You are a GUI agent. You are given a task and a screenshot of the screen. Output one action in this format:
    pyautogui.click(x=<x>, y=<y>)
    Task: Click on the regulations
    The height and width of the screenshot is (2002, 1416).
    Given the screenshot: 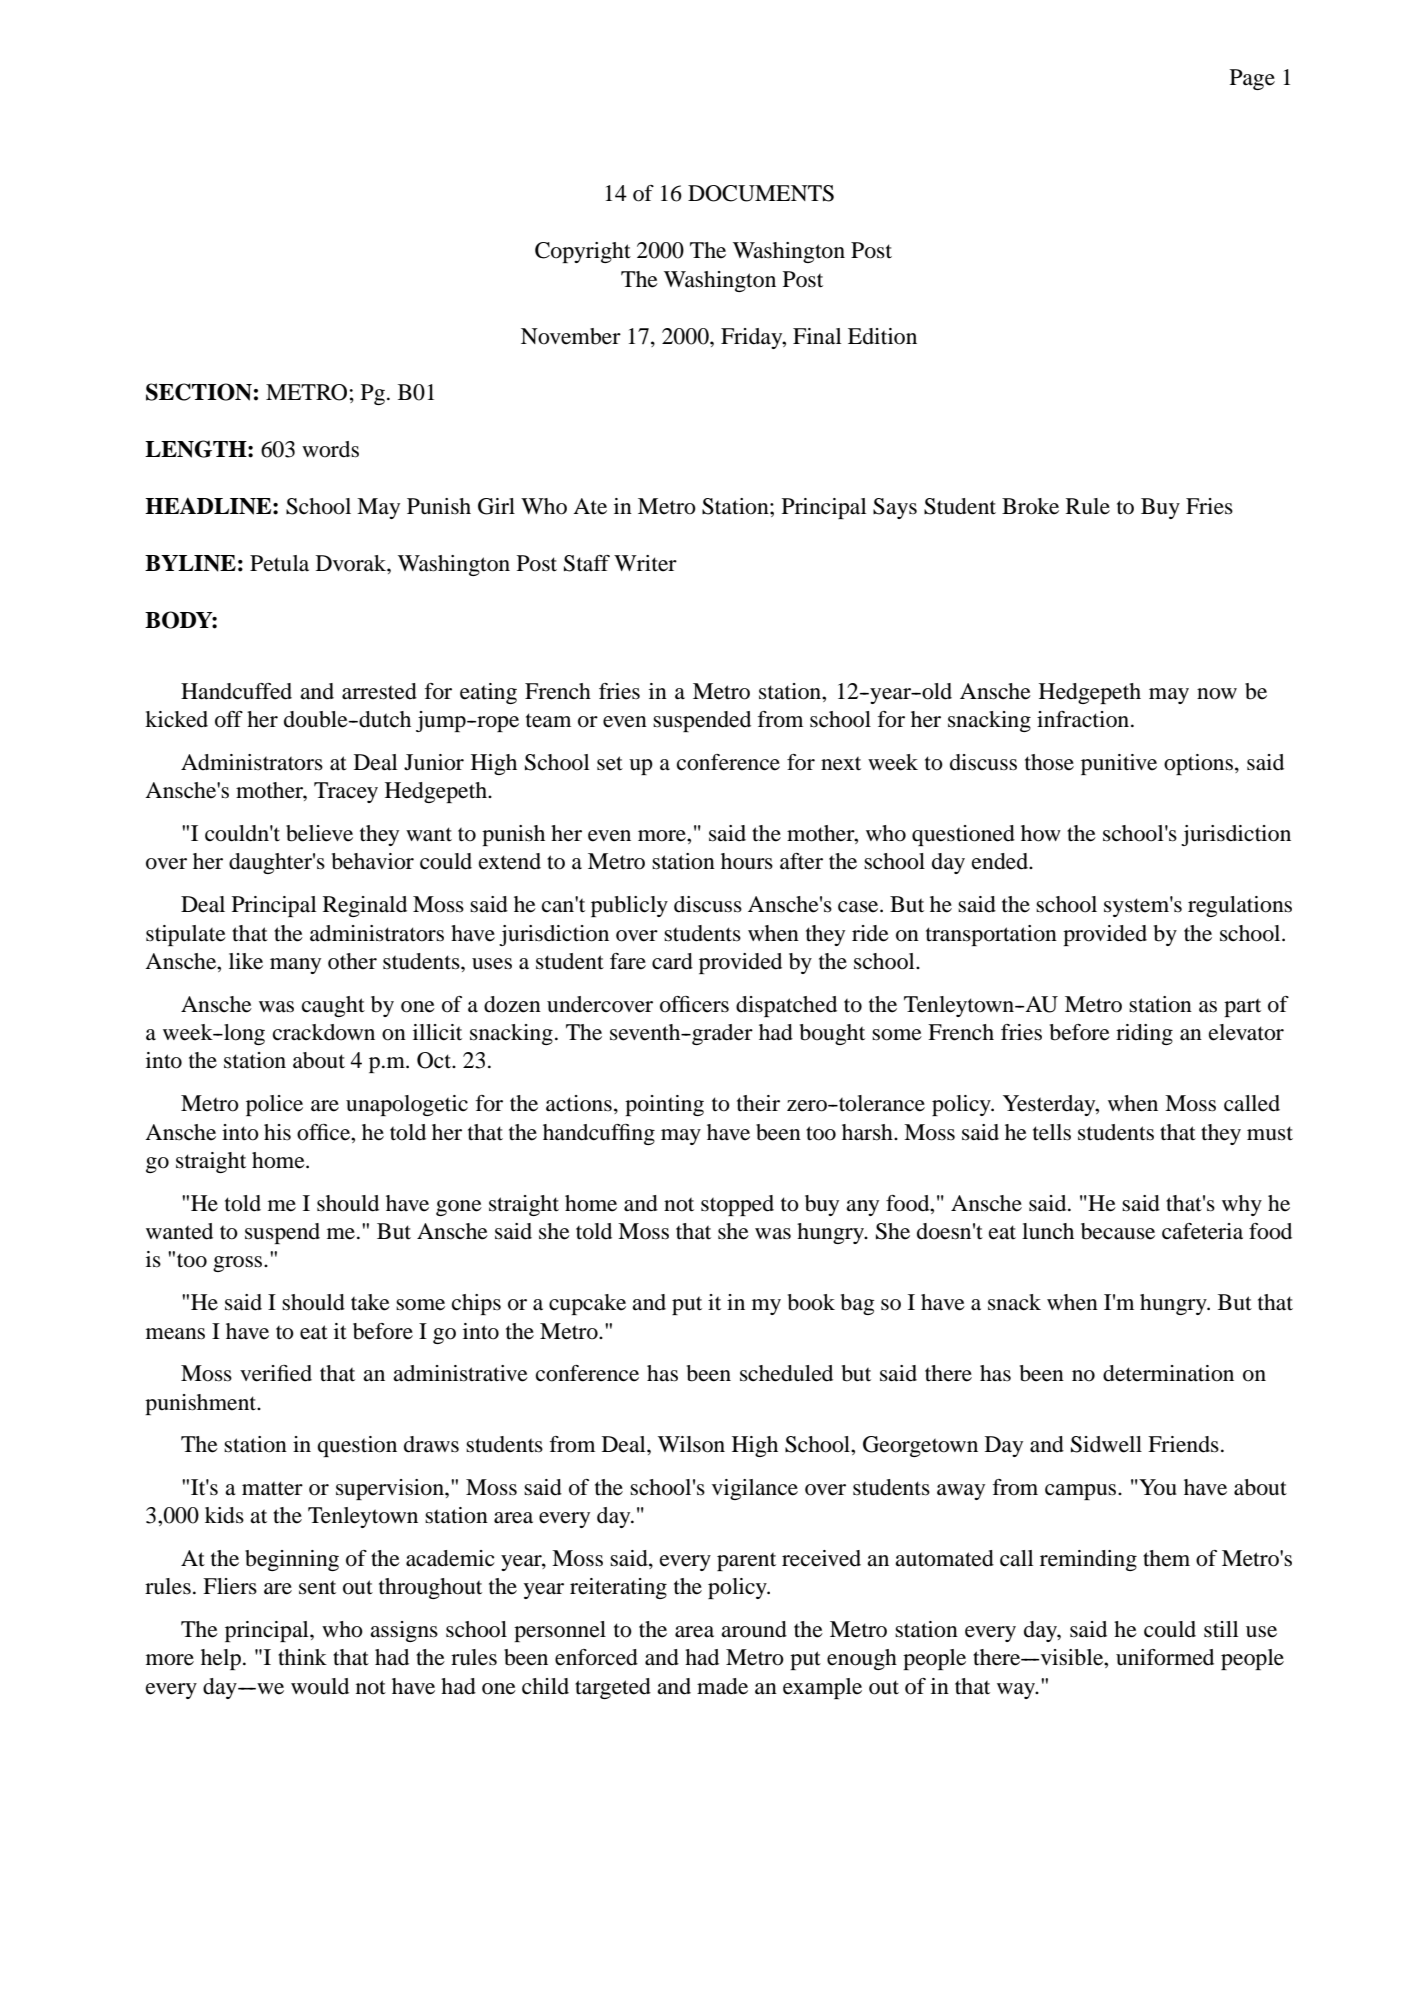 What is the action you would take?
    pyautogui.click(x=1240, y=906)
